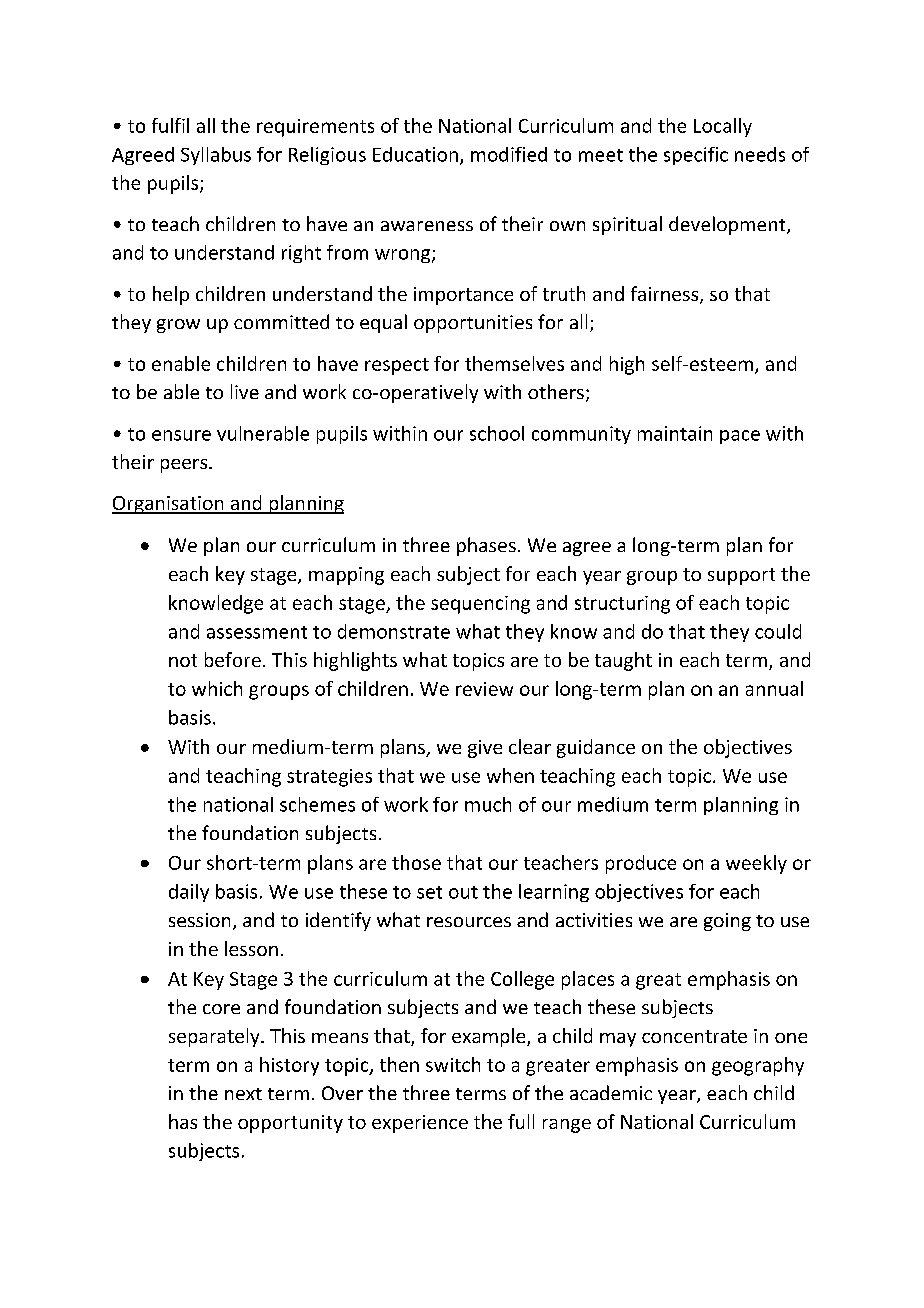 The image size is (924, 1308). What do you see at coordinates (696, 156) in the screenshot?
I see `specific` at bounding box center [696, 156].
